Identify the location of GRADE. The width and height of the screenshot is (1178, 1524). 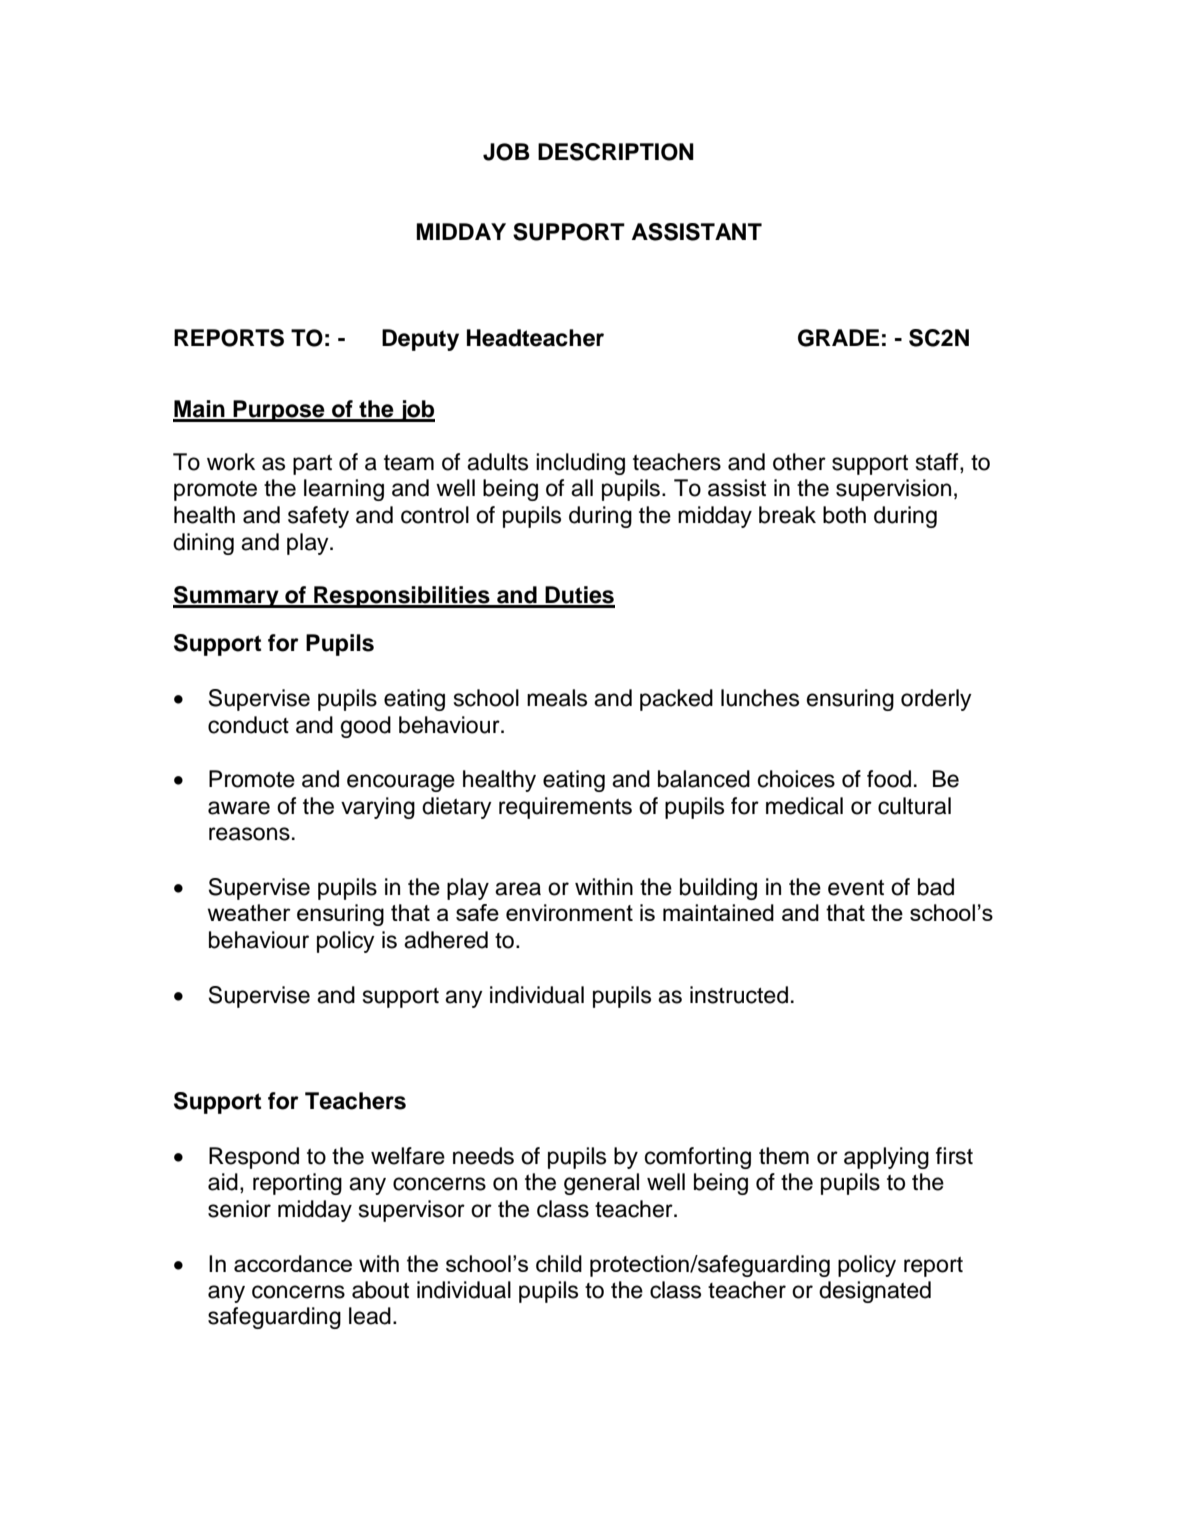
(838, 338).
